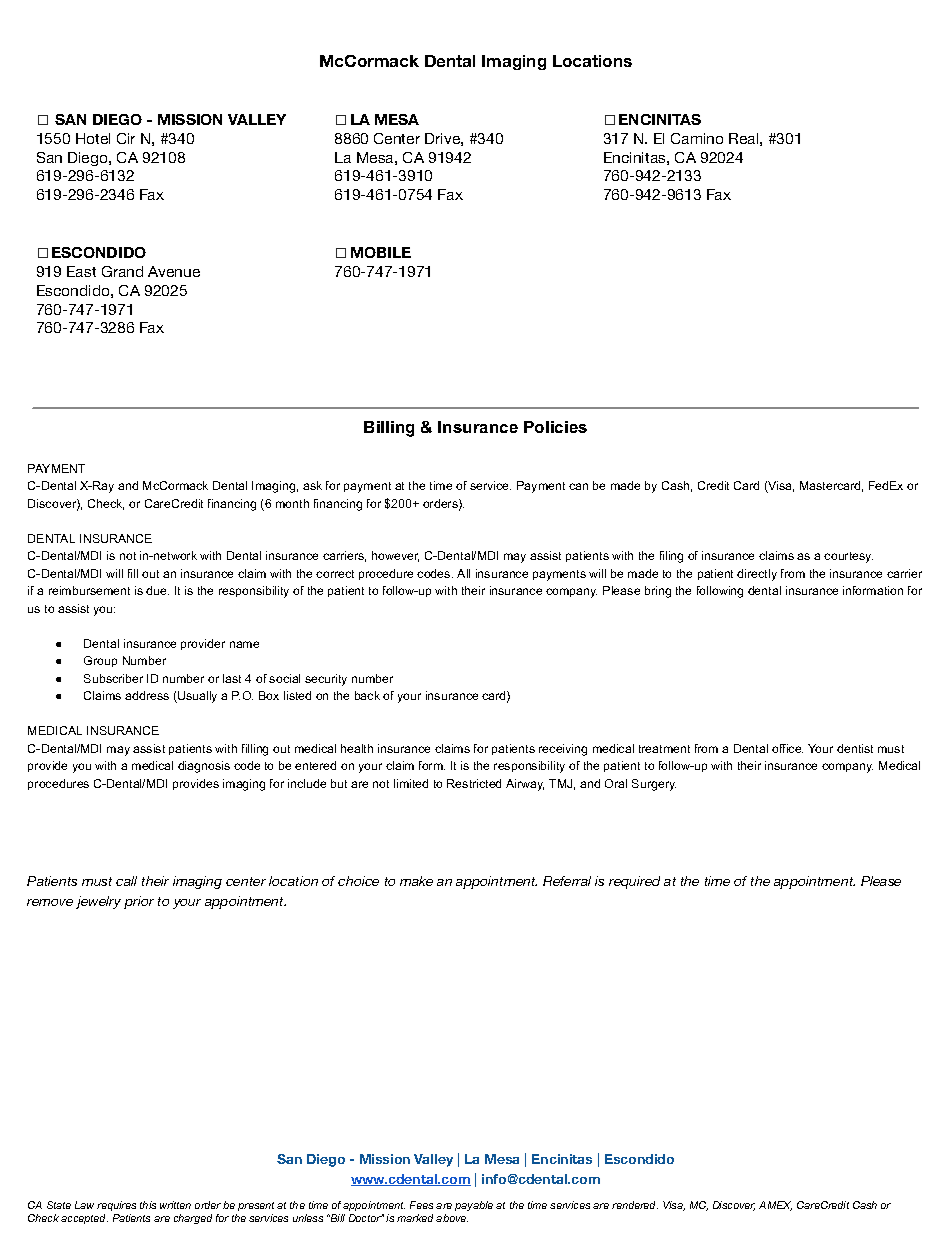 This screenshot has width=952, height=1233. I want to click on payable, so click(474, 1206).
